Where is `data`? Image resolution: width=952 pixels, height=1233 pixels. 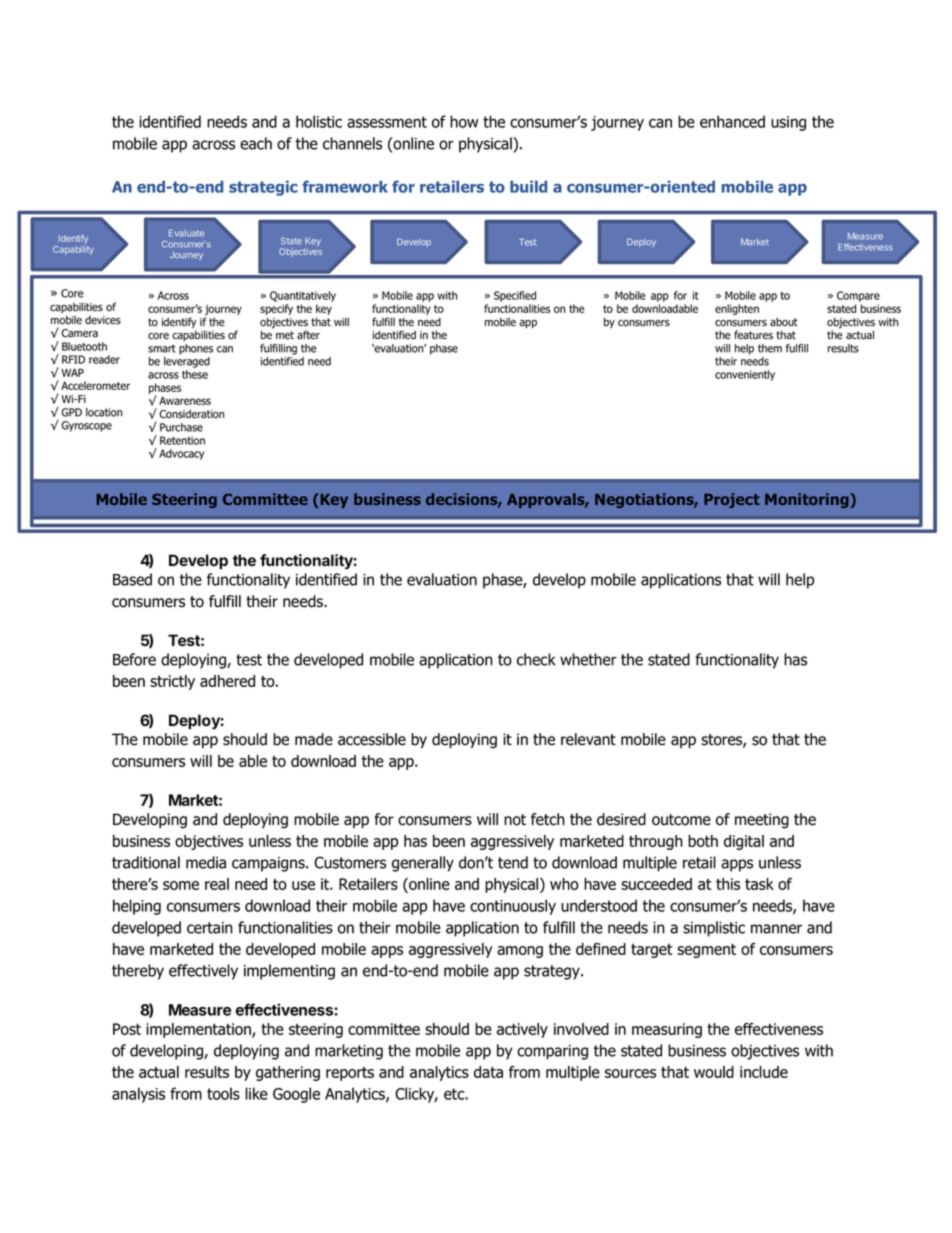 data is located at coordinates (488, 1072).
